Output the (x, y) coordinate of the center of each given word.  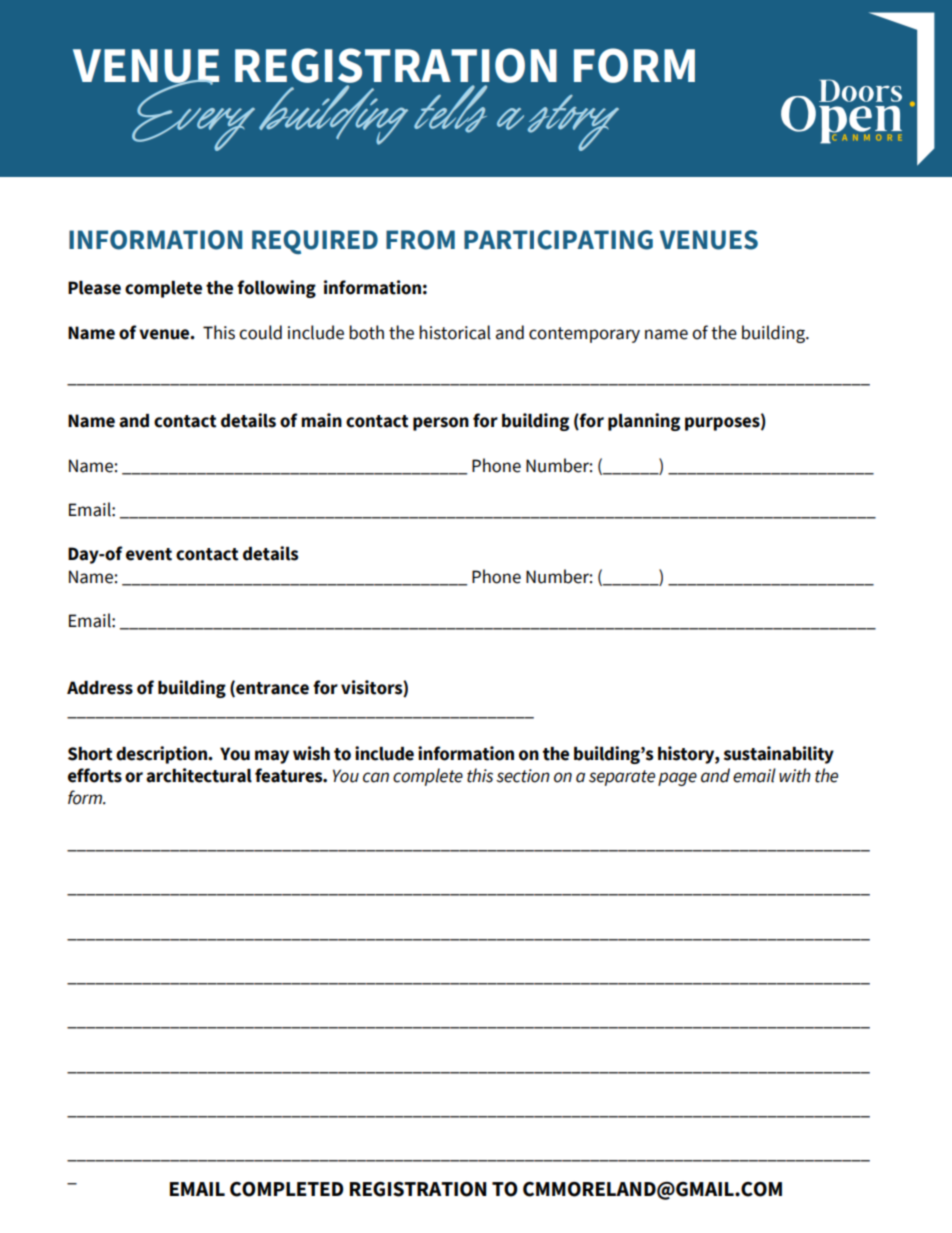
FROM (420, 240)
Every (195, 113)
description (163, 755)
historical (455, 332)
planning (644, 422)
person (441, 424)
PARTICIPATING (558, 240)
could (260, 332)
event (149, 554)
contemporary (584, 335)
